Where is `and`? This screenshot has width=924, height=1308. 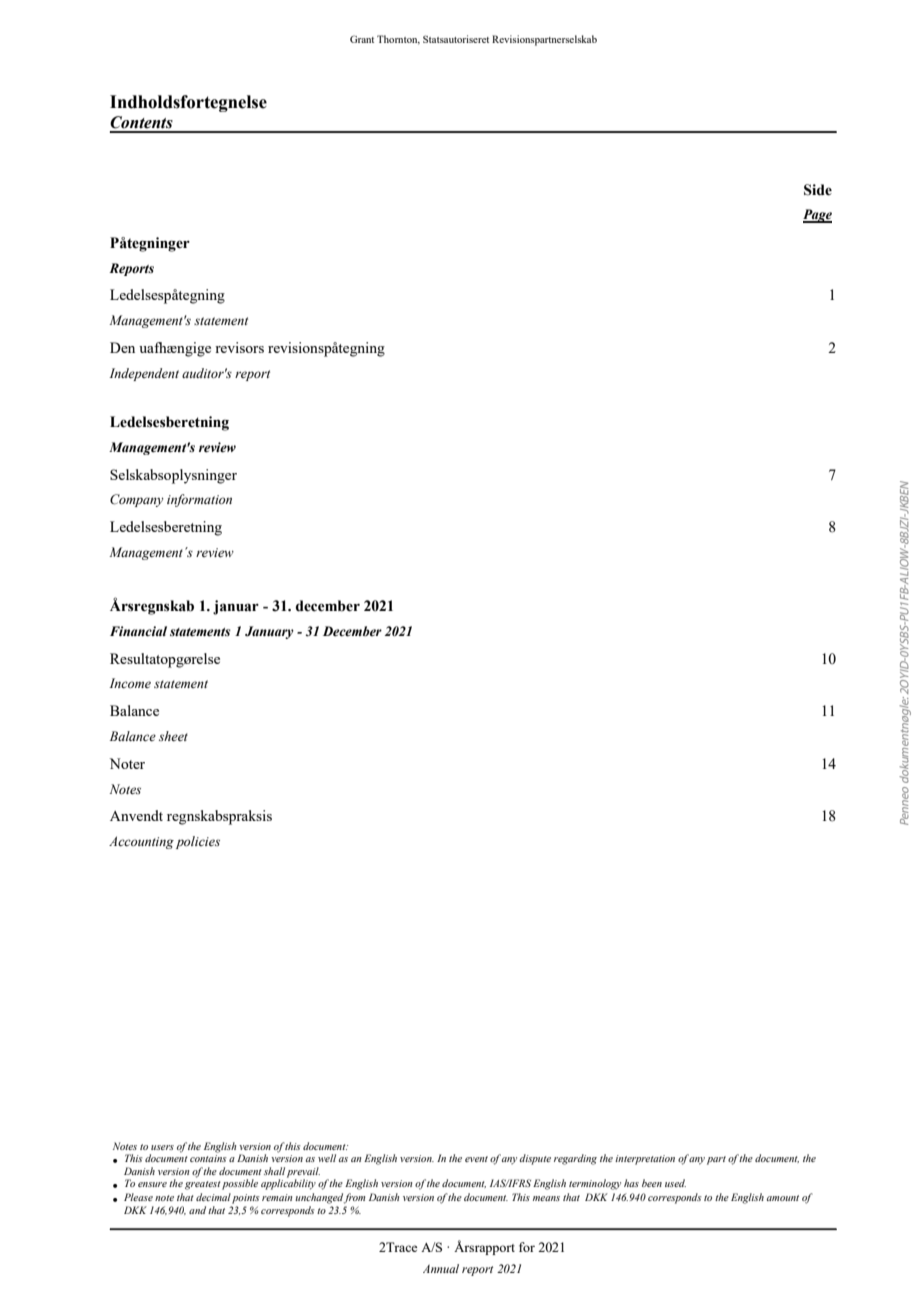
and is located at coordinates (197, 1210).
